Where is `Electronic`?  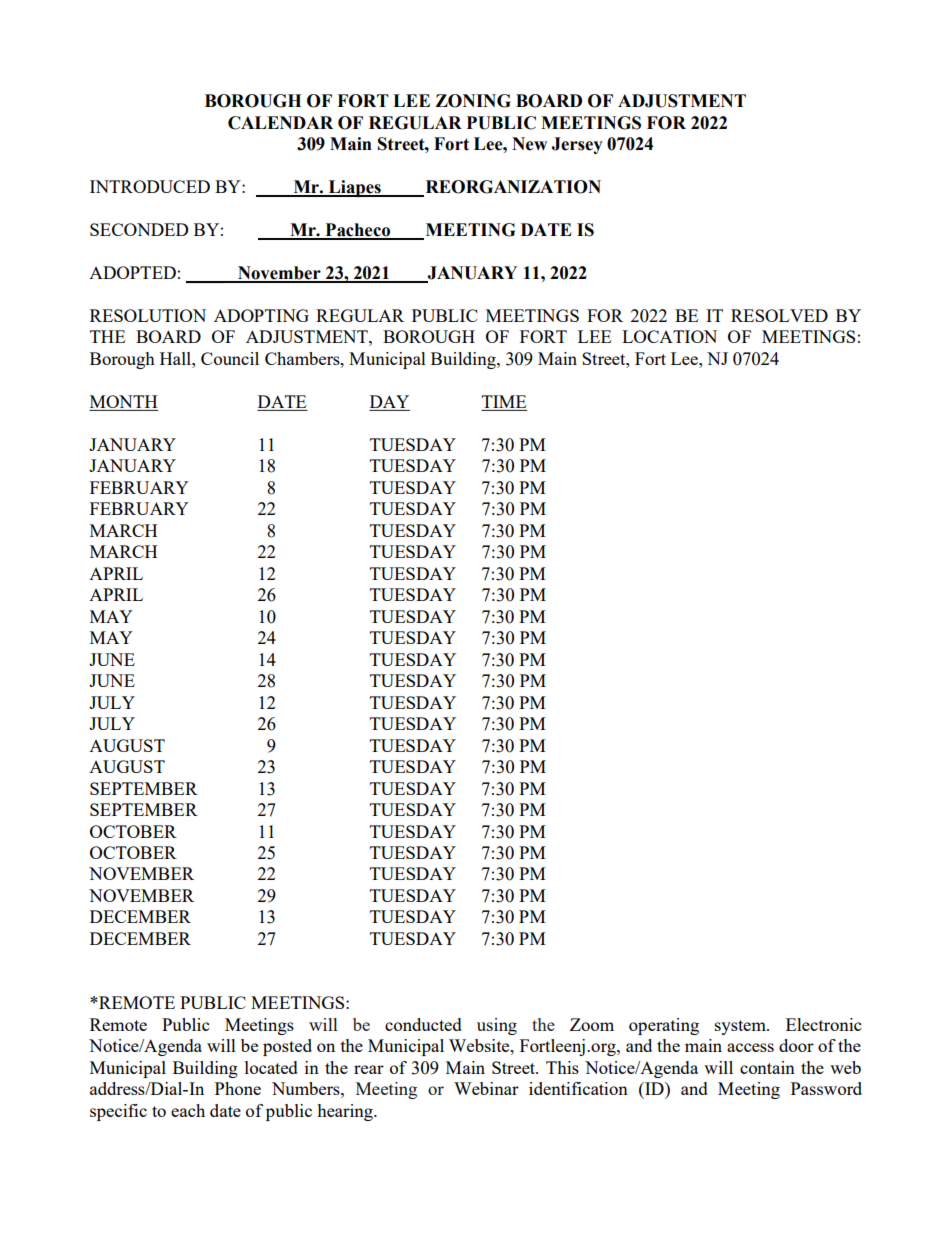
Electronic is located at coordinates (823, 1024).
